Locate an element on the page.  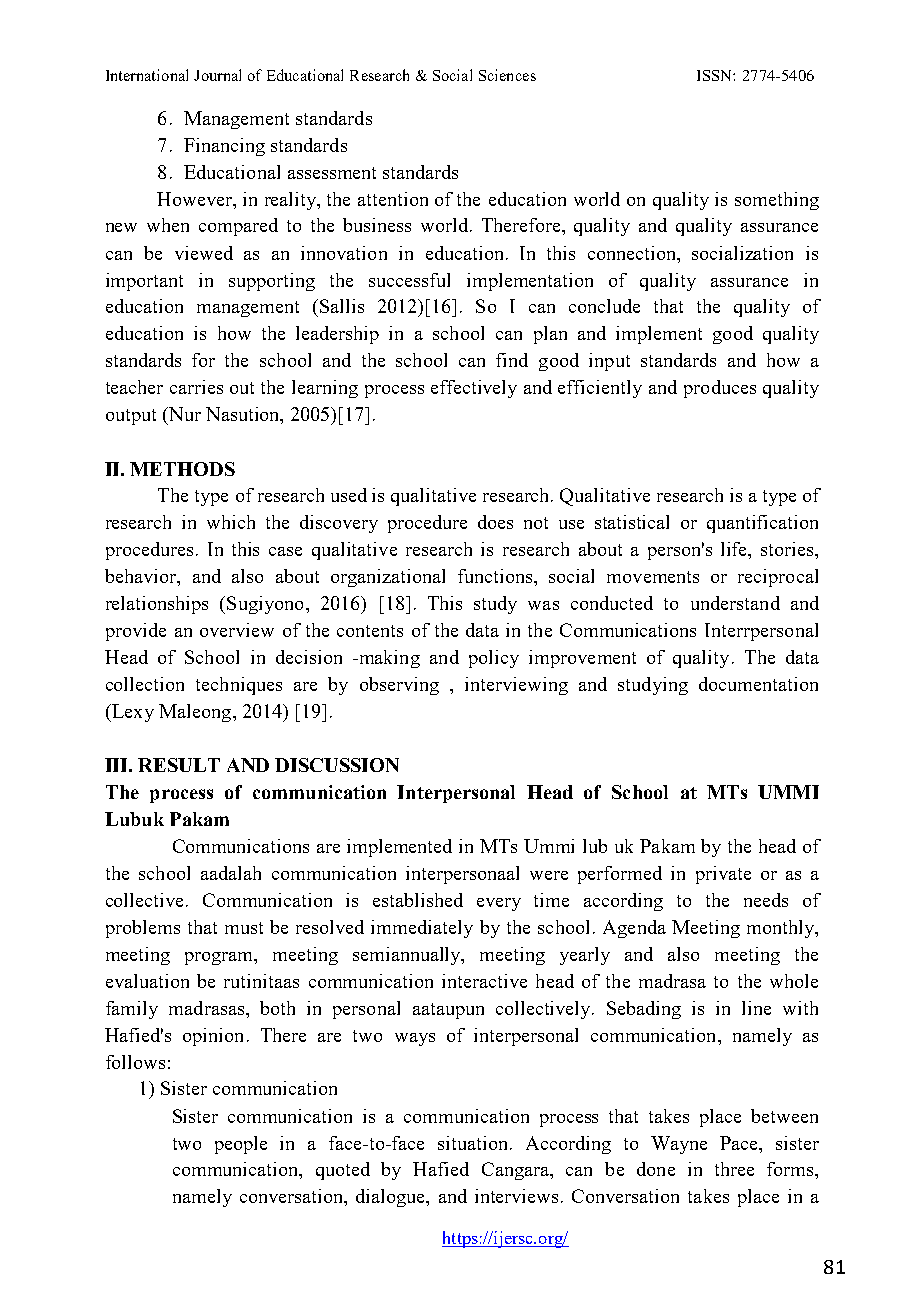
RESULT is located at coordinates (179, 765).
